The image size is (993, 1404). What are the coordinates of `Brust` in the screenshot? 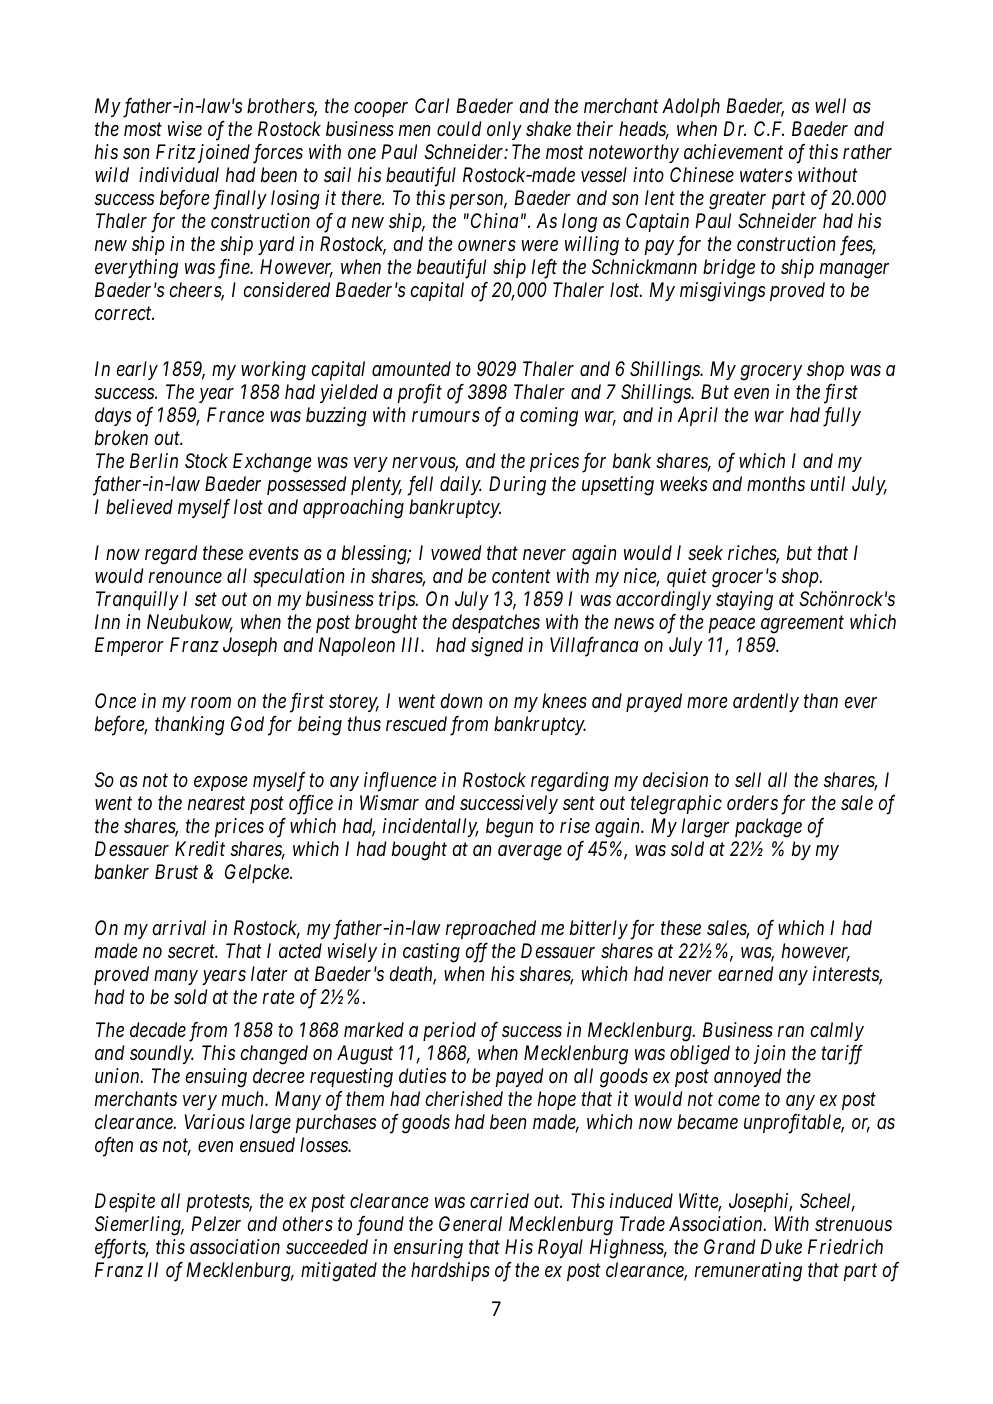 It's located at (176, 872).
